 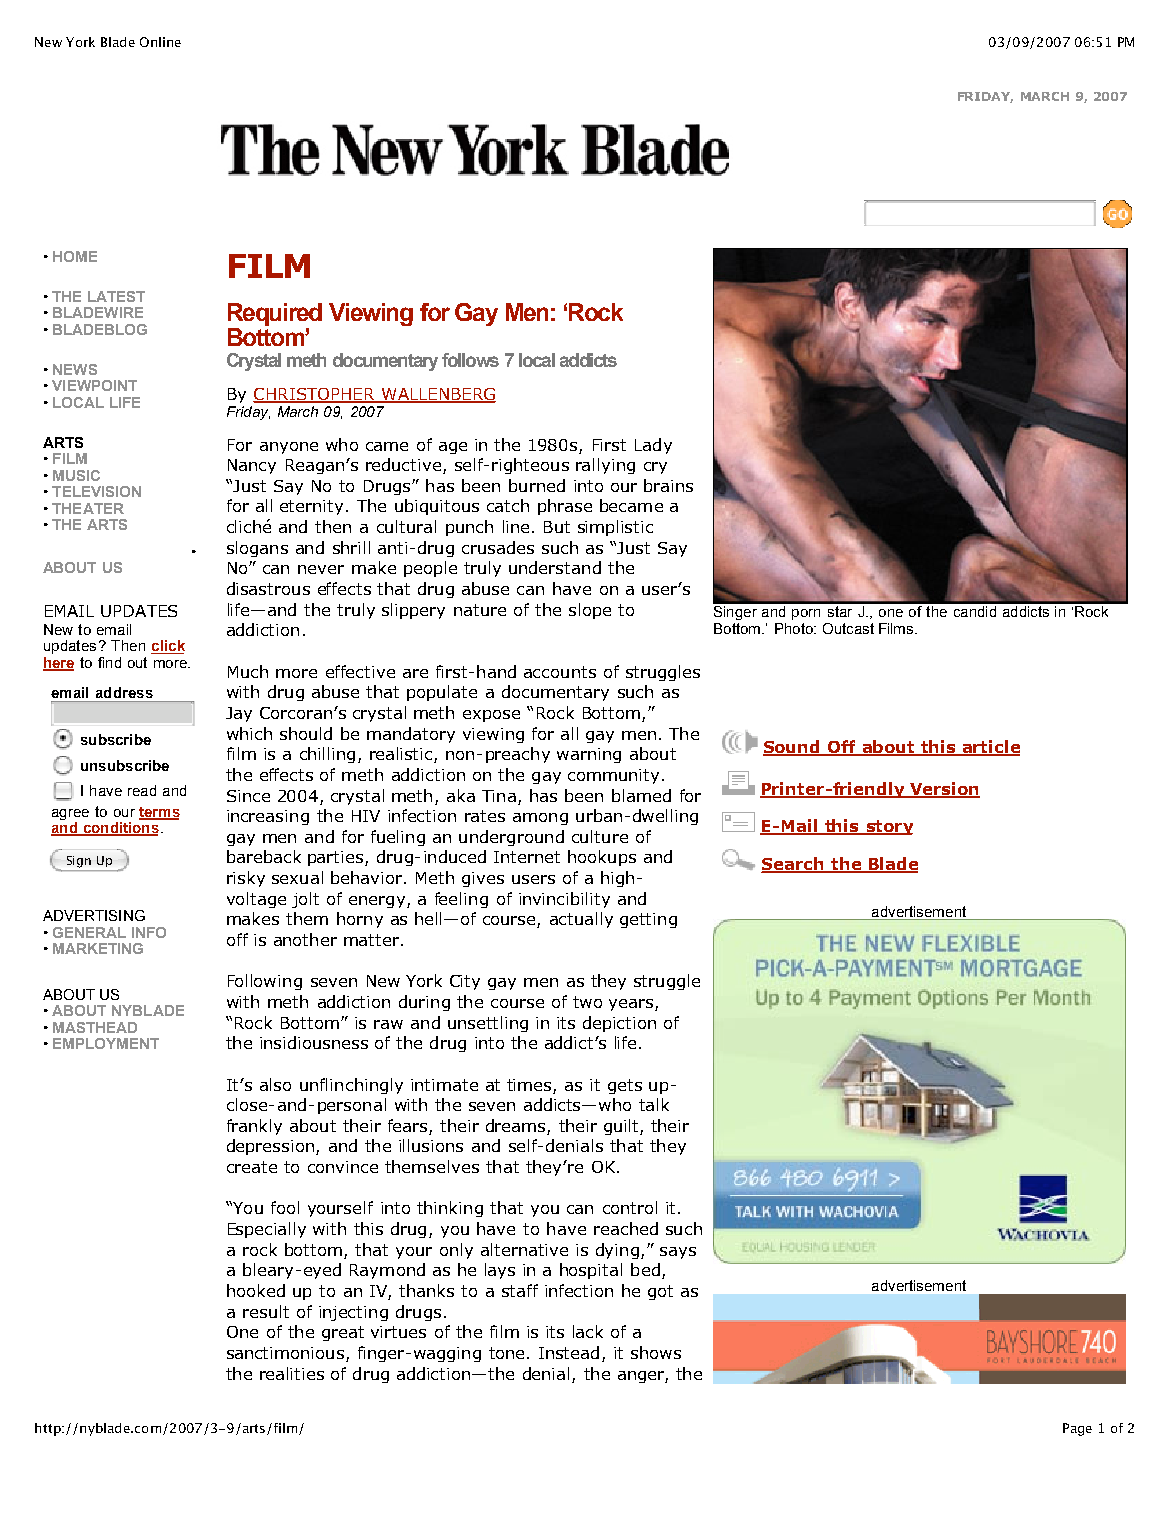 I want to click on realities, so click(x=292, y=1373).
